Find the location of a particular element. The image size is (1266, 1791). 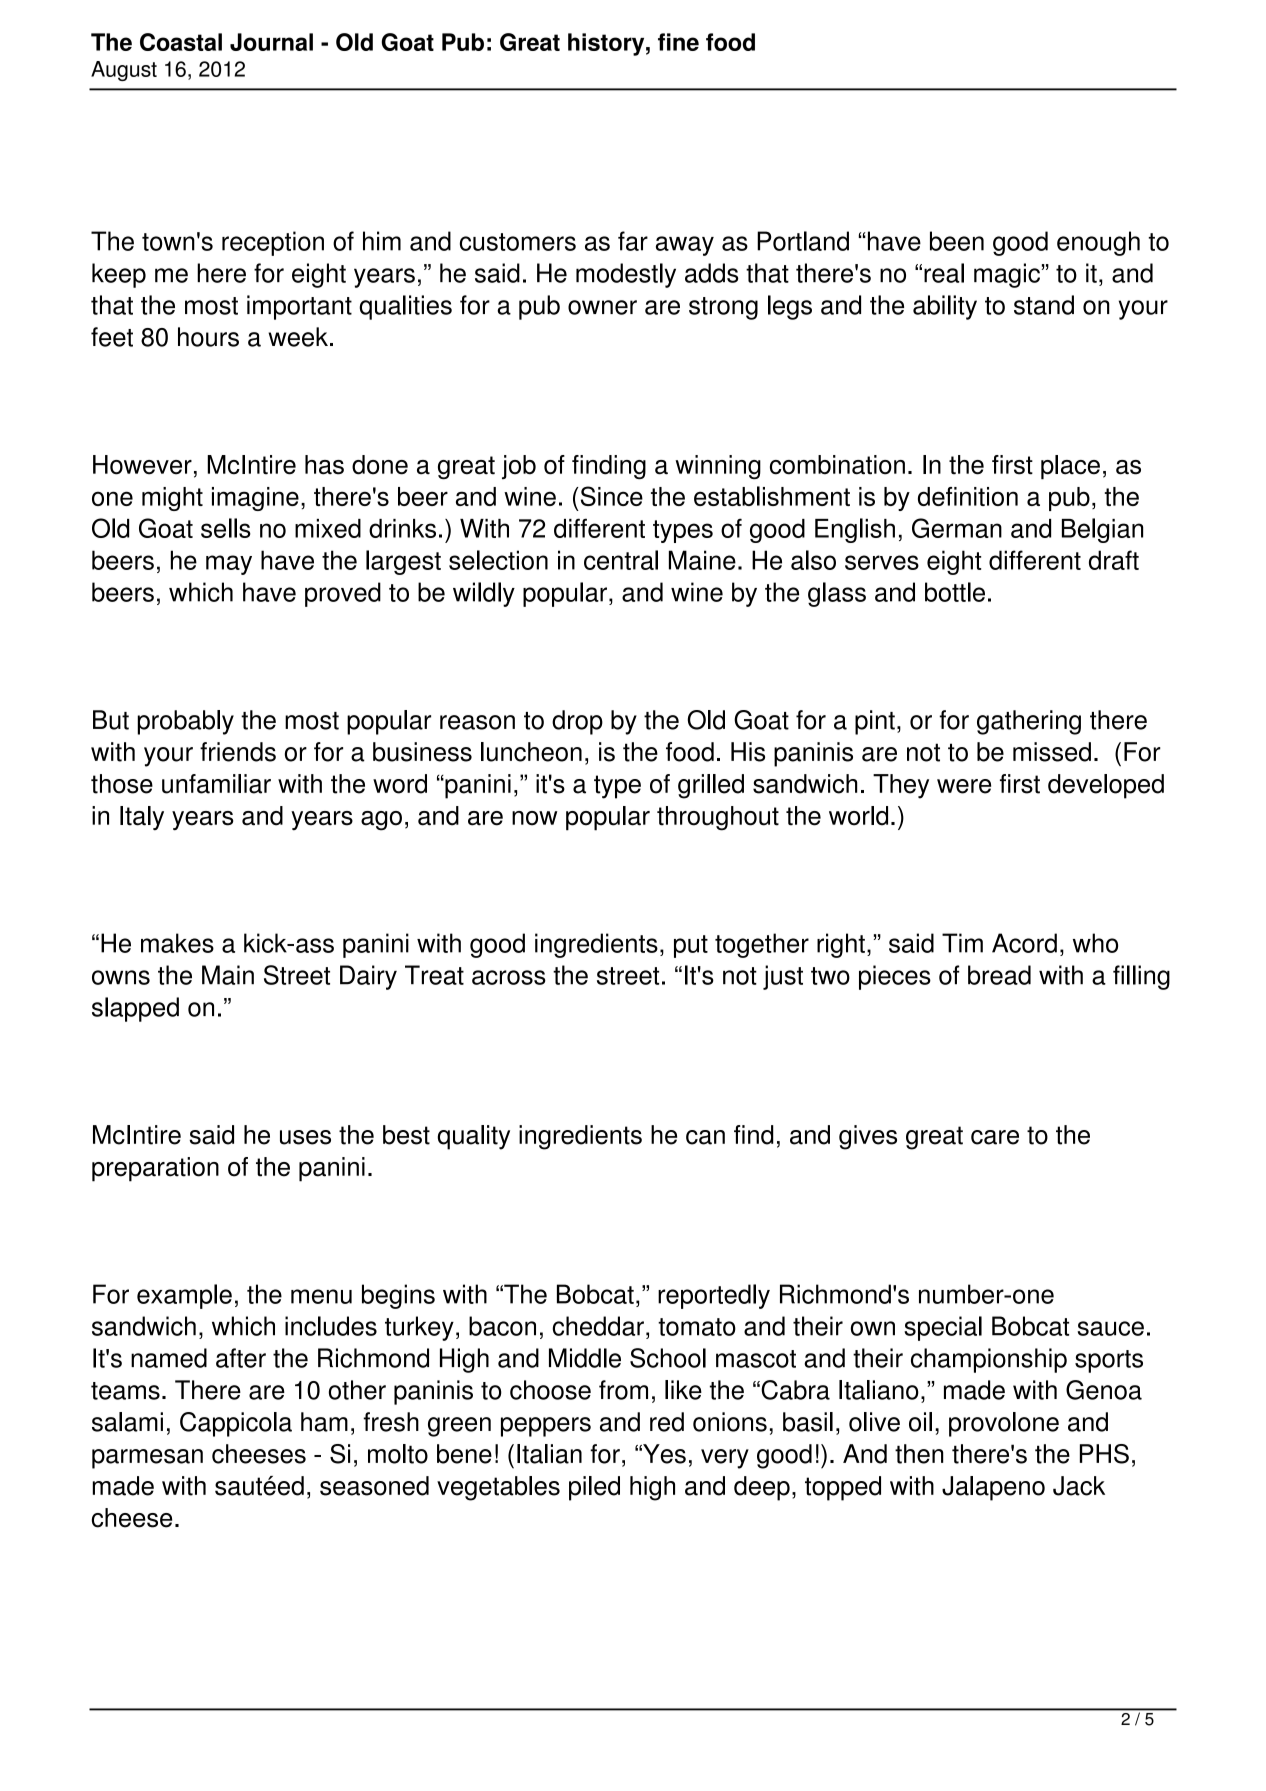

Journal is located at coordinates (271, 42).
